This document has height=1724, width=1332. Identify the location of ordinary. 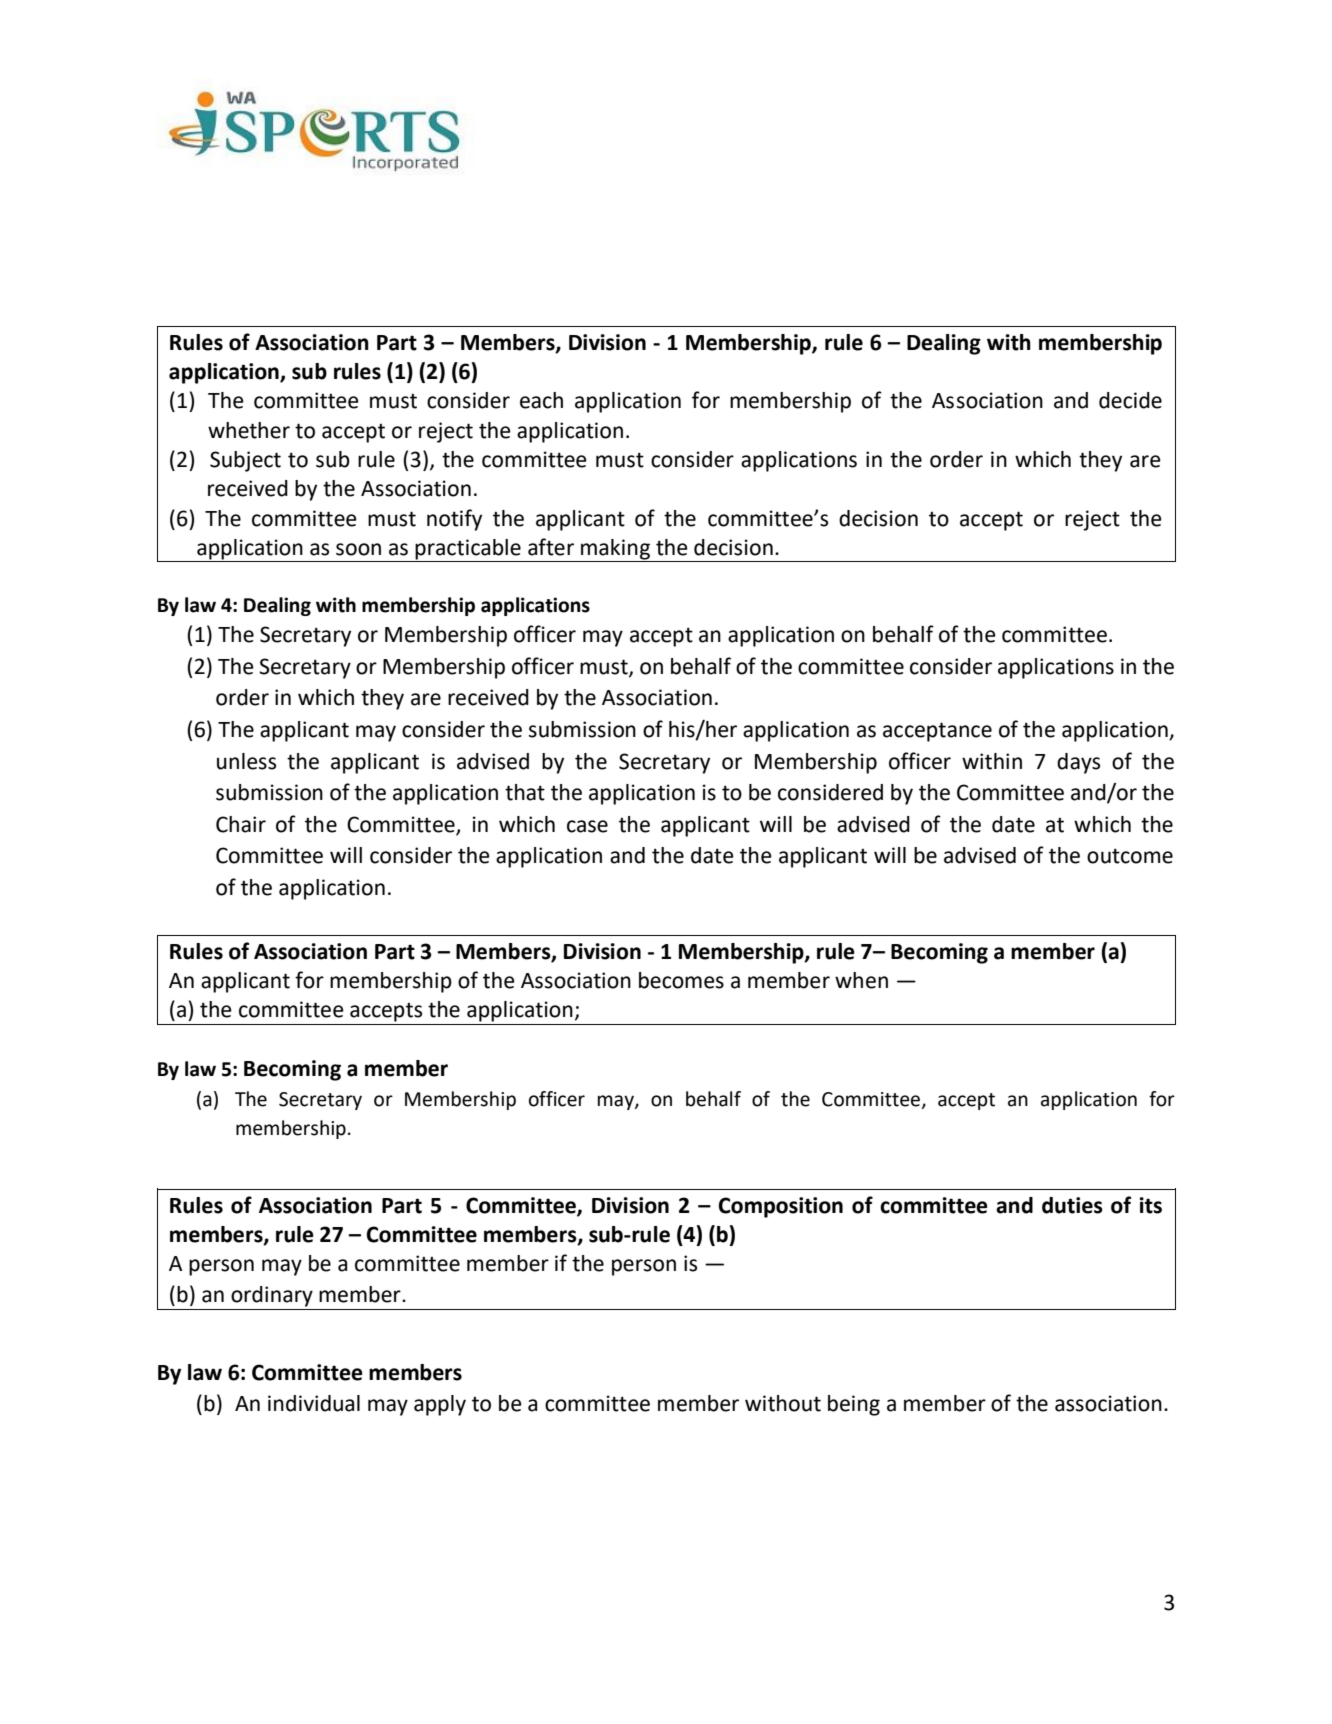
(272, 1296).
